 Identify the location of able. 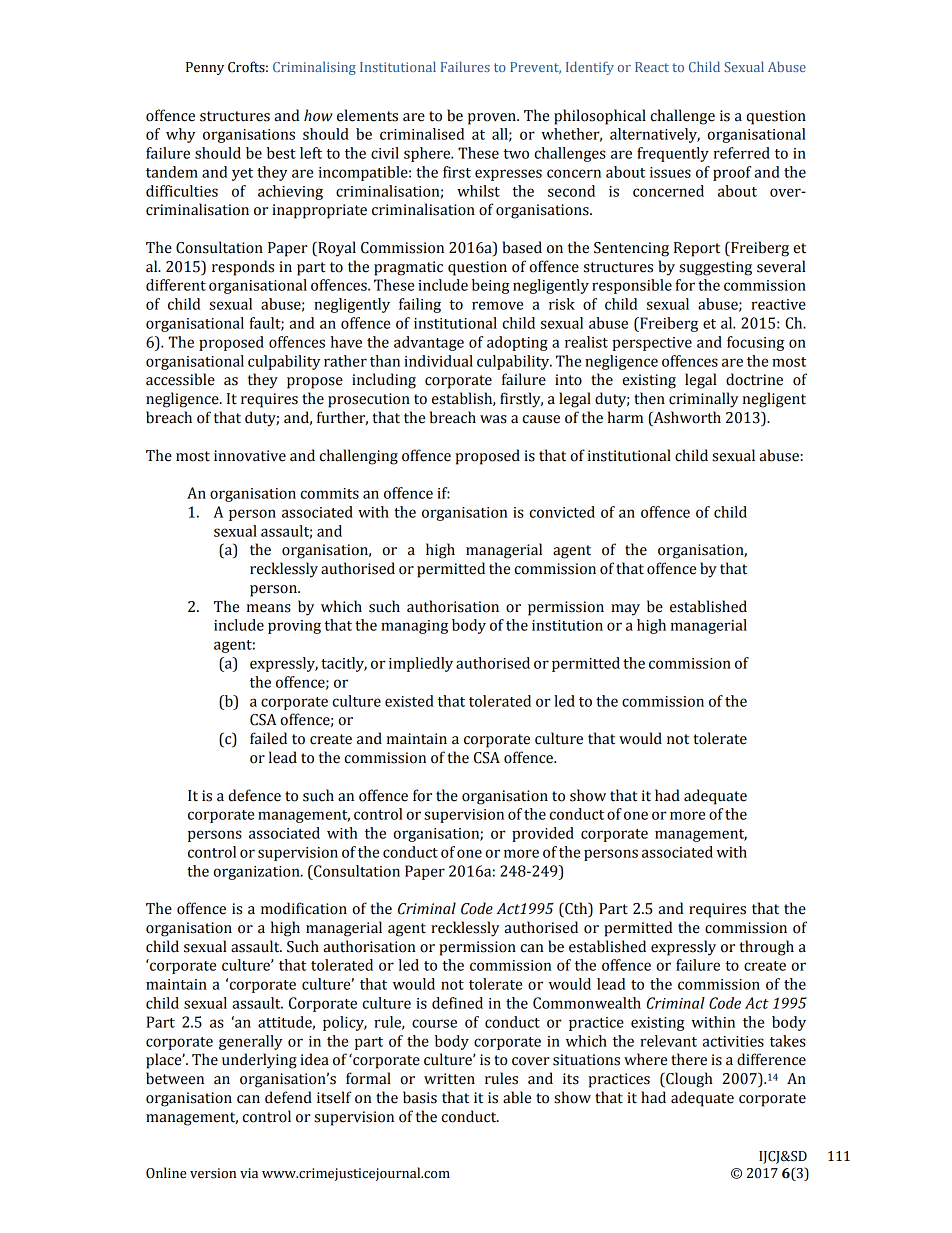
(517, 1097).
